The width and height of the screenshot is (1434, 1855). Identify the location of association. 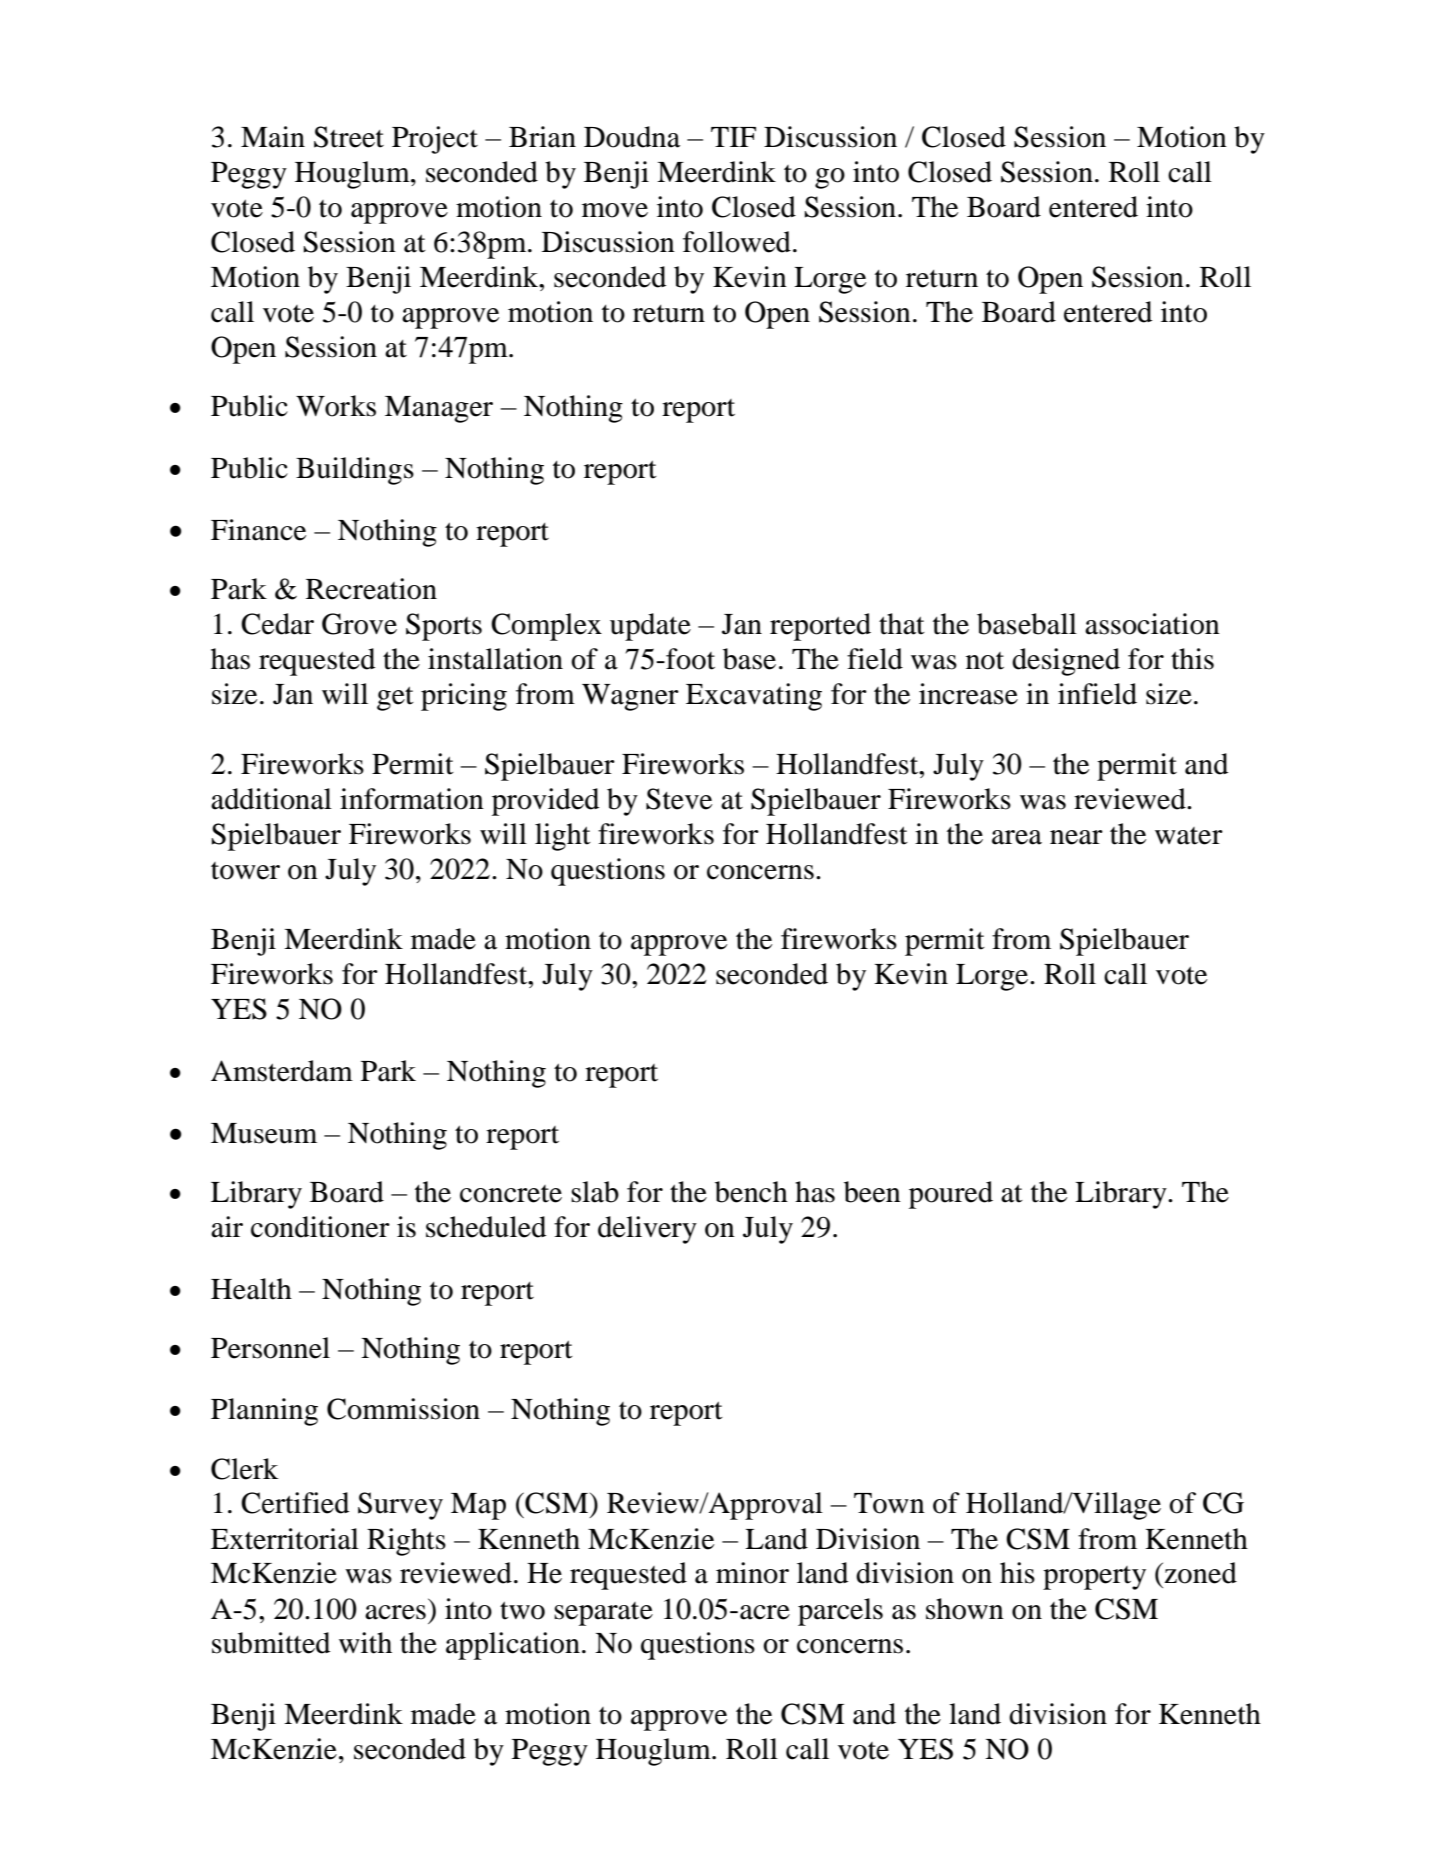
(1152, 624).
